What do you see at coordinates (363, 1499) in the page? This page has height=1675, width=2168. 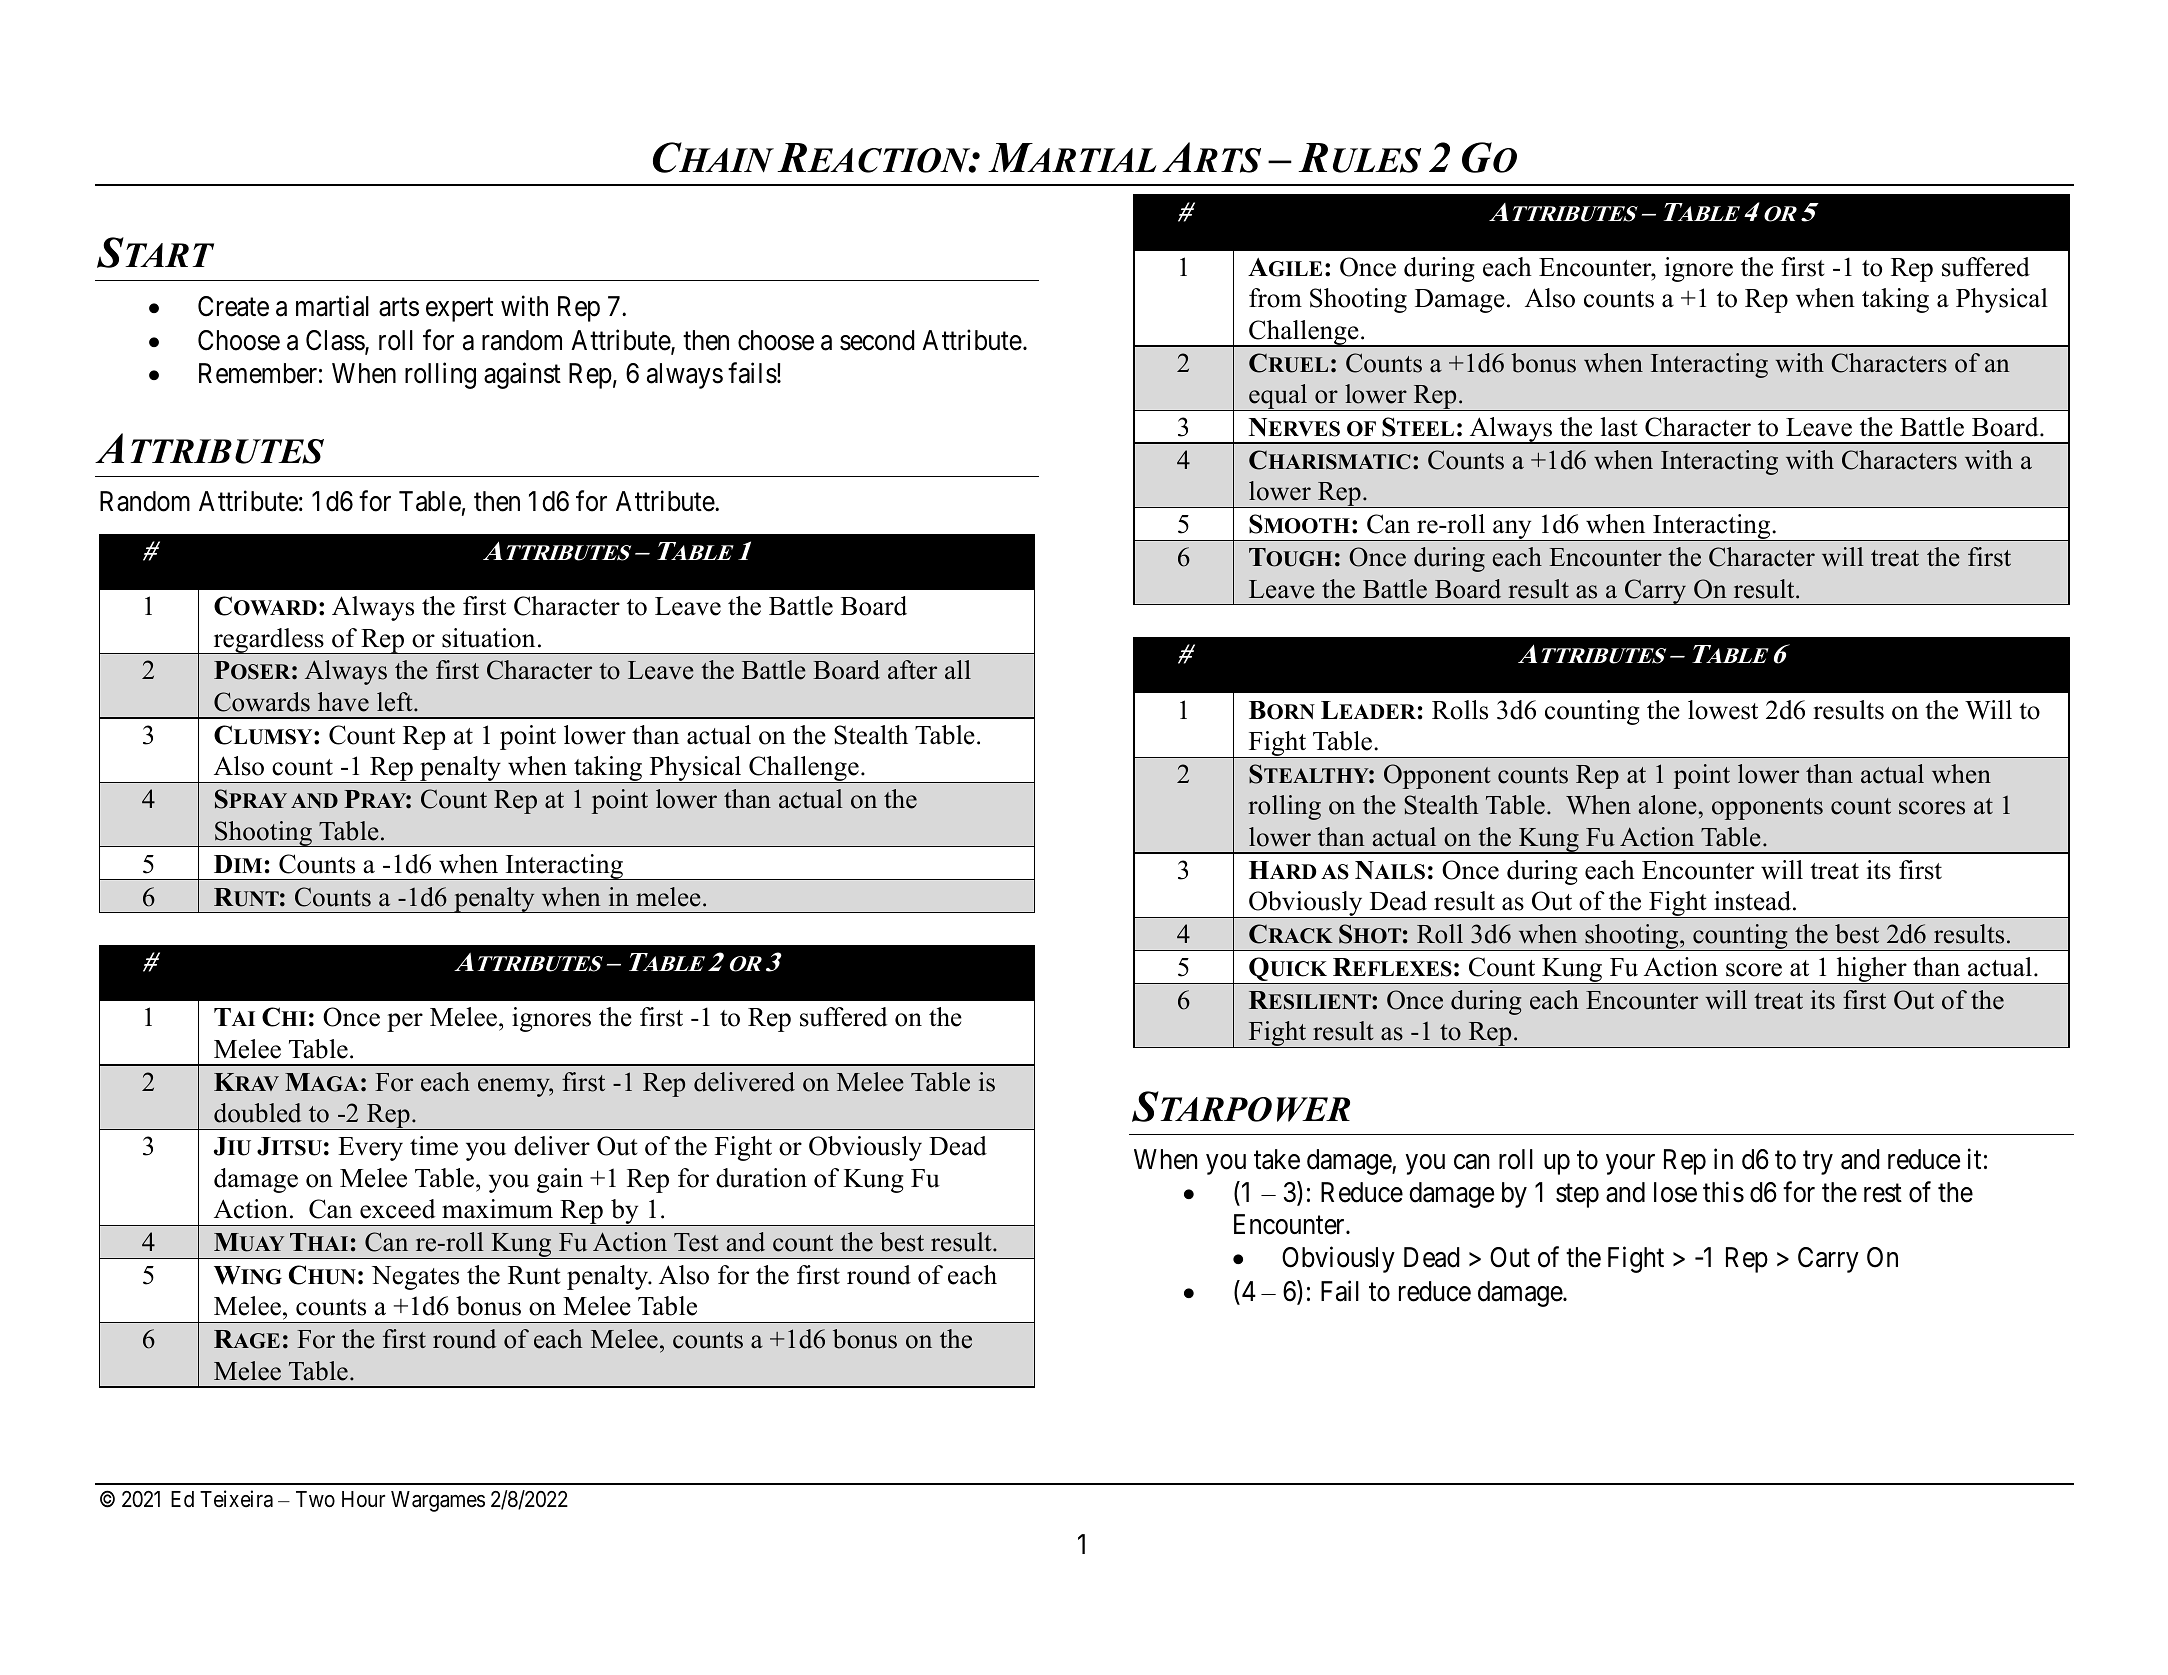 I see `Hour` at bounding box center [363, 1499].
